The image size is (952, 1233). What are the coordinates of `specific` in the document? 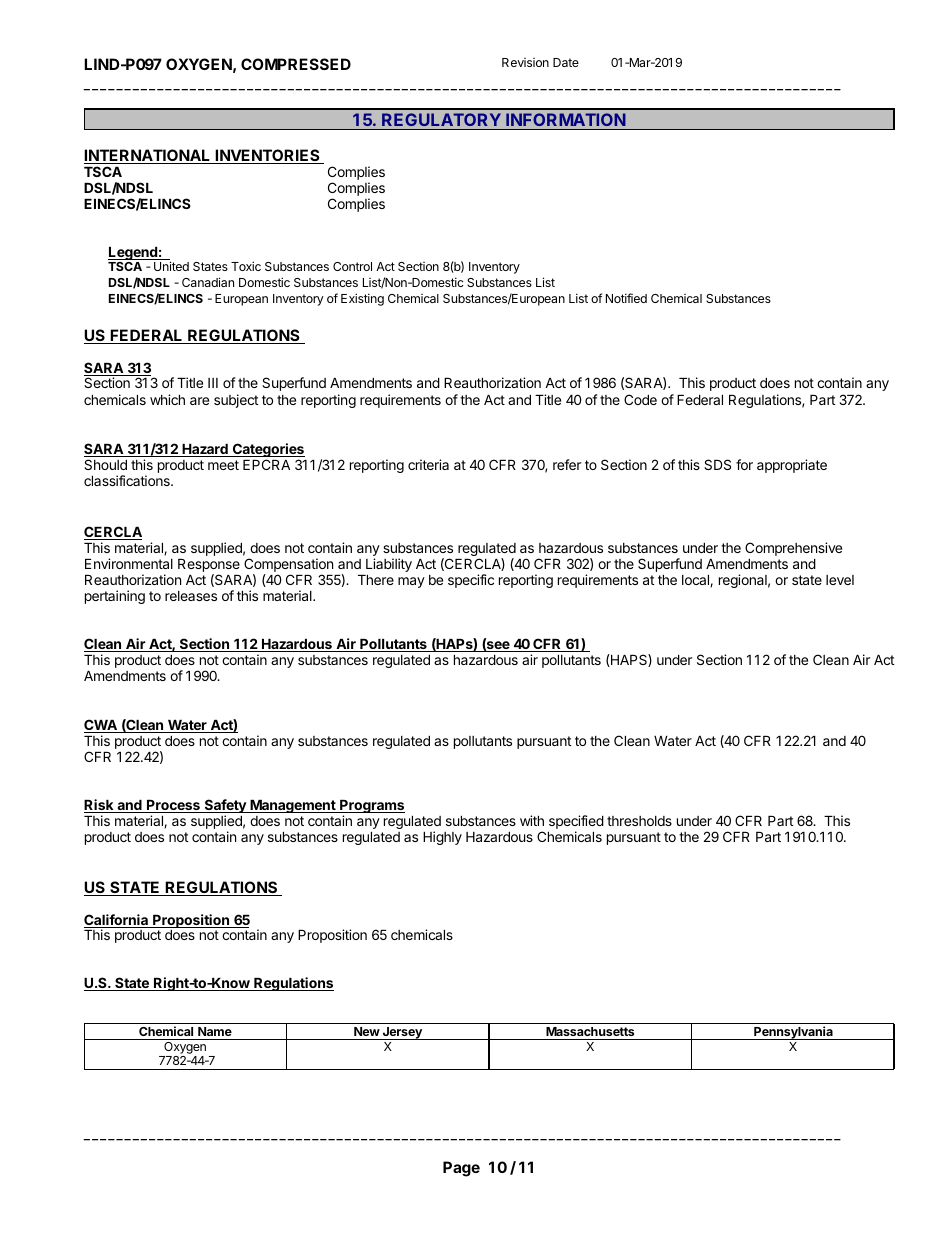 It's located at (471, 581).
